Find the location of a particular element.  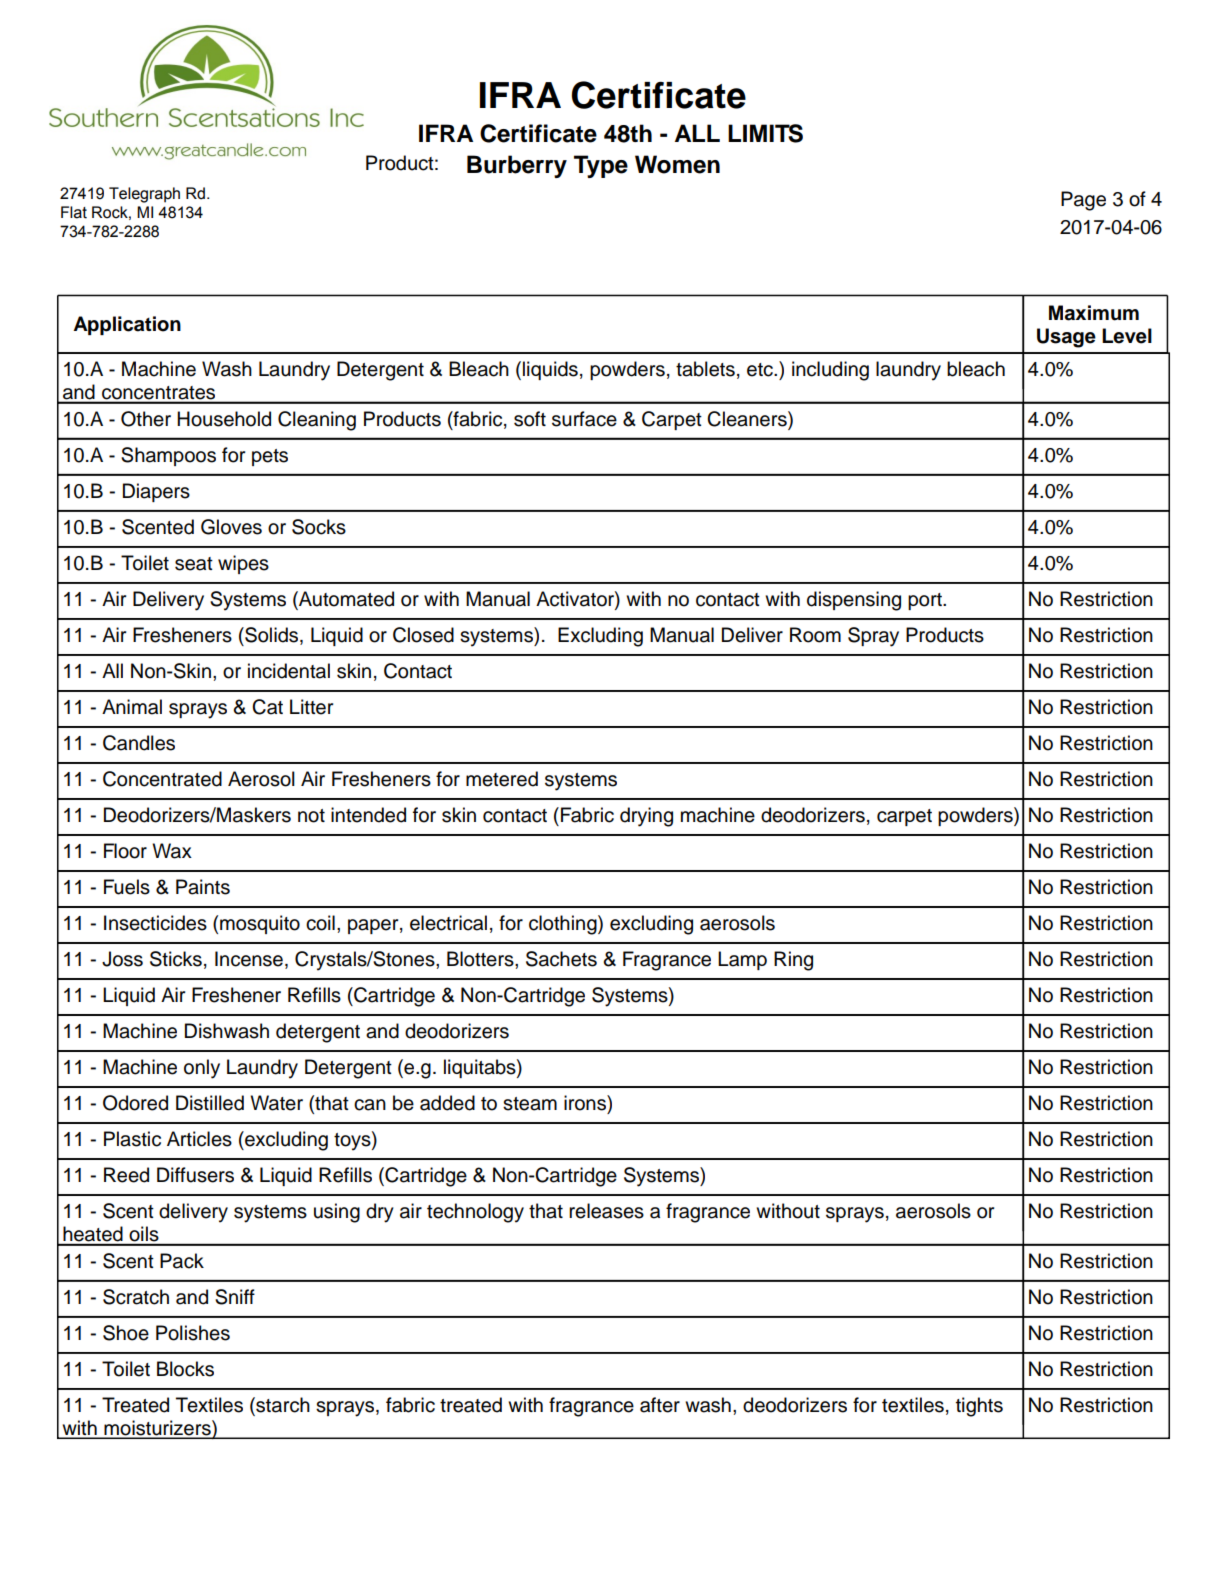

Concentrated is located at coordinates (162, 779).
